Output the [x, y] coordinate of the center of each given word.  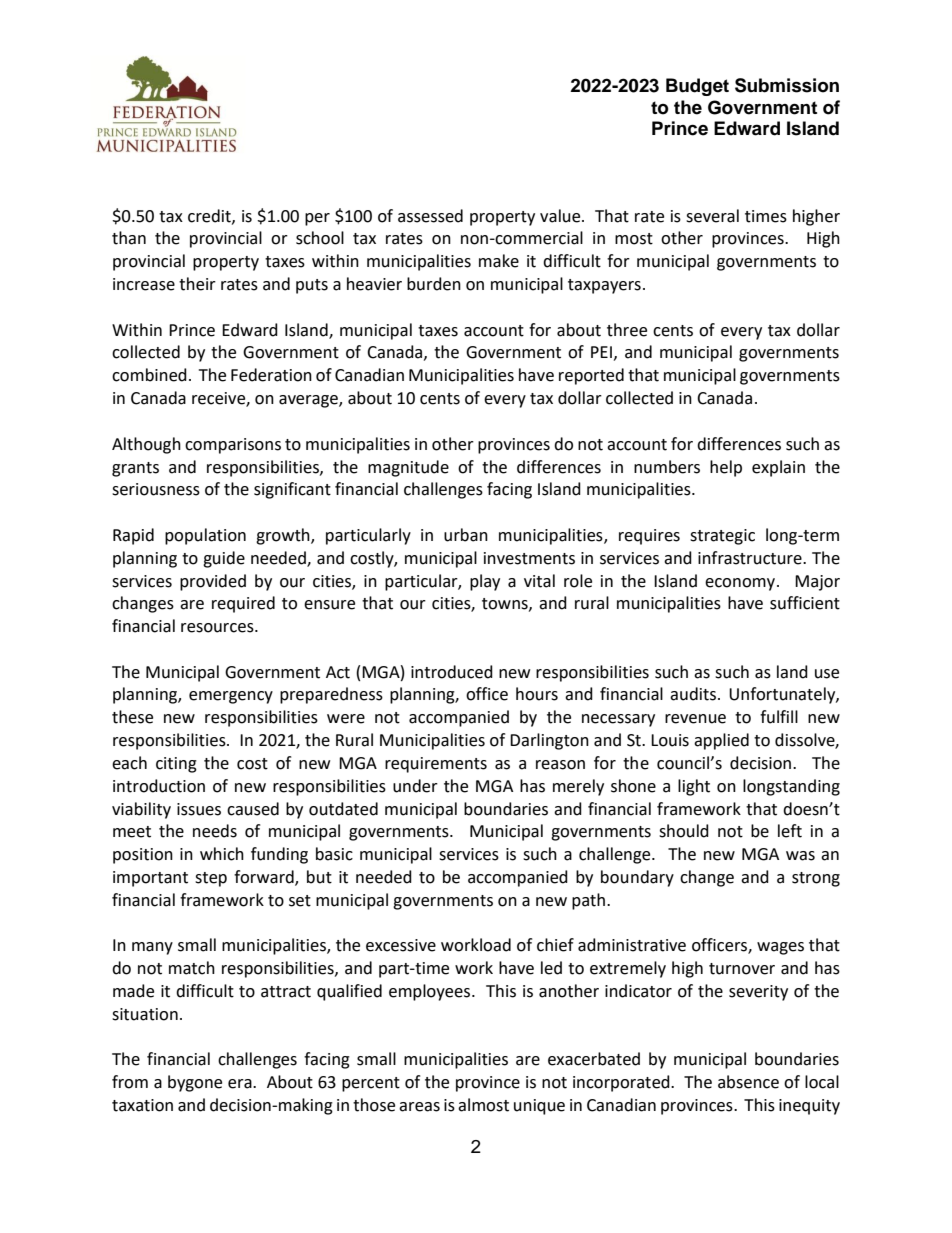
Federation [271, 375]
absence [748, 1082]
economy [740, 584]
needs [215, 831]
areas [419, 1107]
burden [434, 284]
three [627, 330]
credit [210, 216]
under [415, 786]
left [790, 831]
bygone [195, 1083]
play [485, 582]
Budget [697, 87]
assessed [430, 216]
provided [213, 582]
